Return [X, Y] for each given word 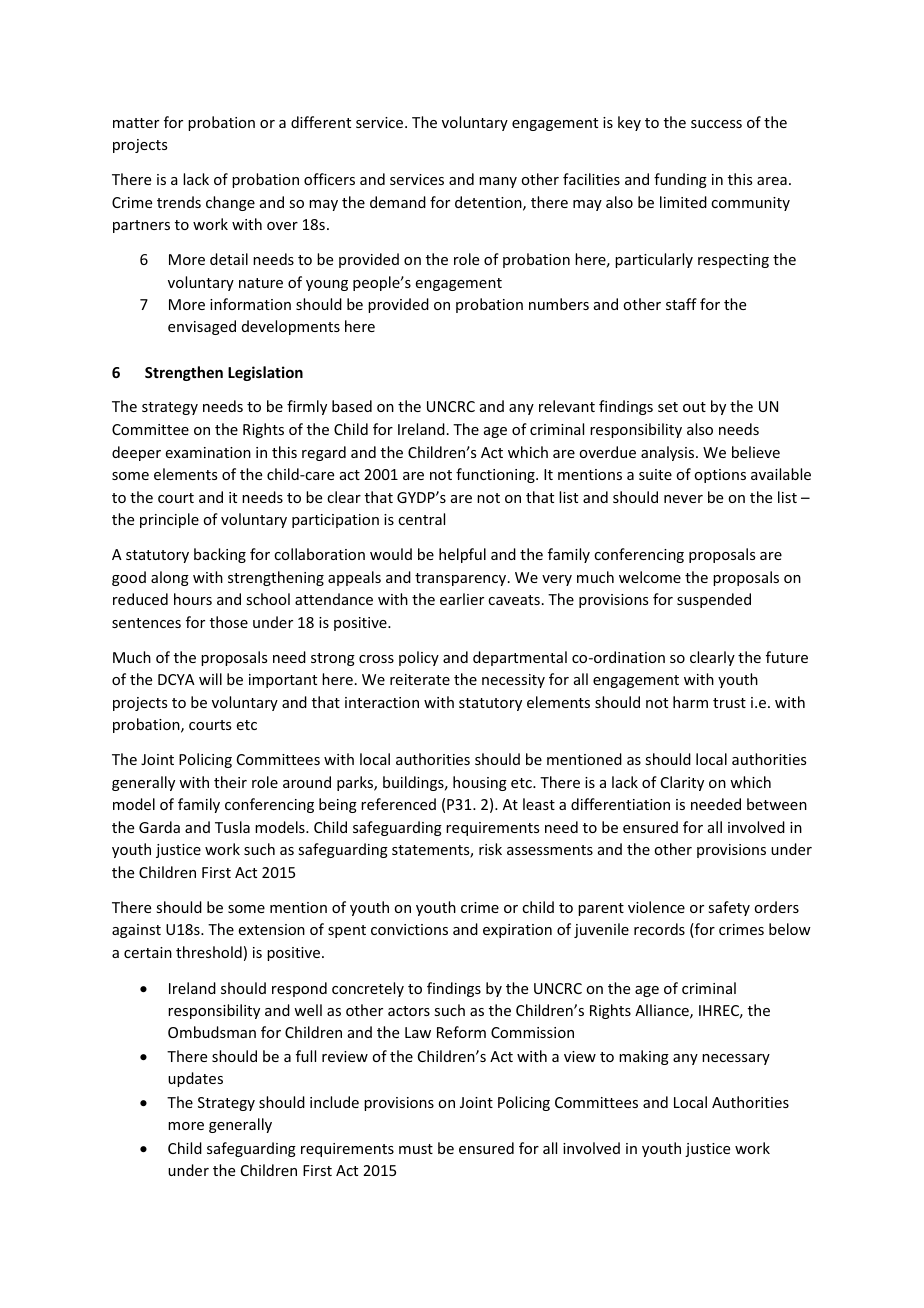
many [498, 182]
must [416, 1149]
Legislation [265, 373]
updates [195, 1079]
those [229, 622]
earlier [462, 599]
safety [729, 908]
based [352, 406]
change [230, 203]
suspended [714, 600]
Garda [159, 827]
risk [490, 849]
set [668, 407]
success [716, 124]
